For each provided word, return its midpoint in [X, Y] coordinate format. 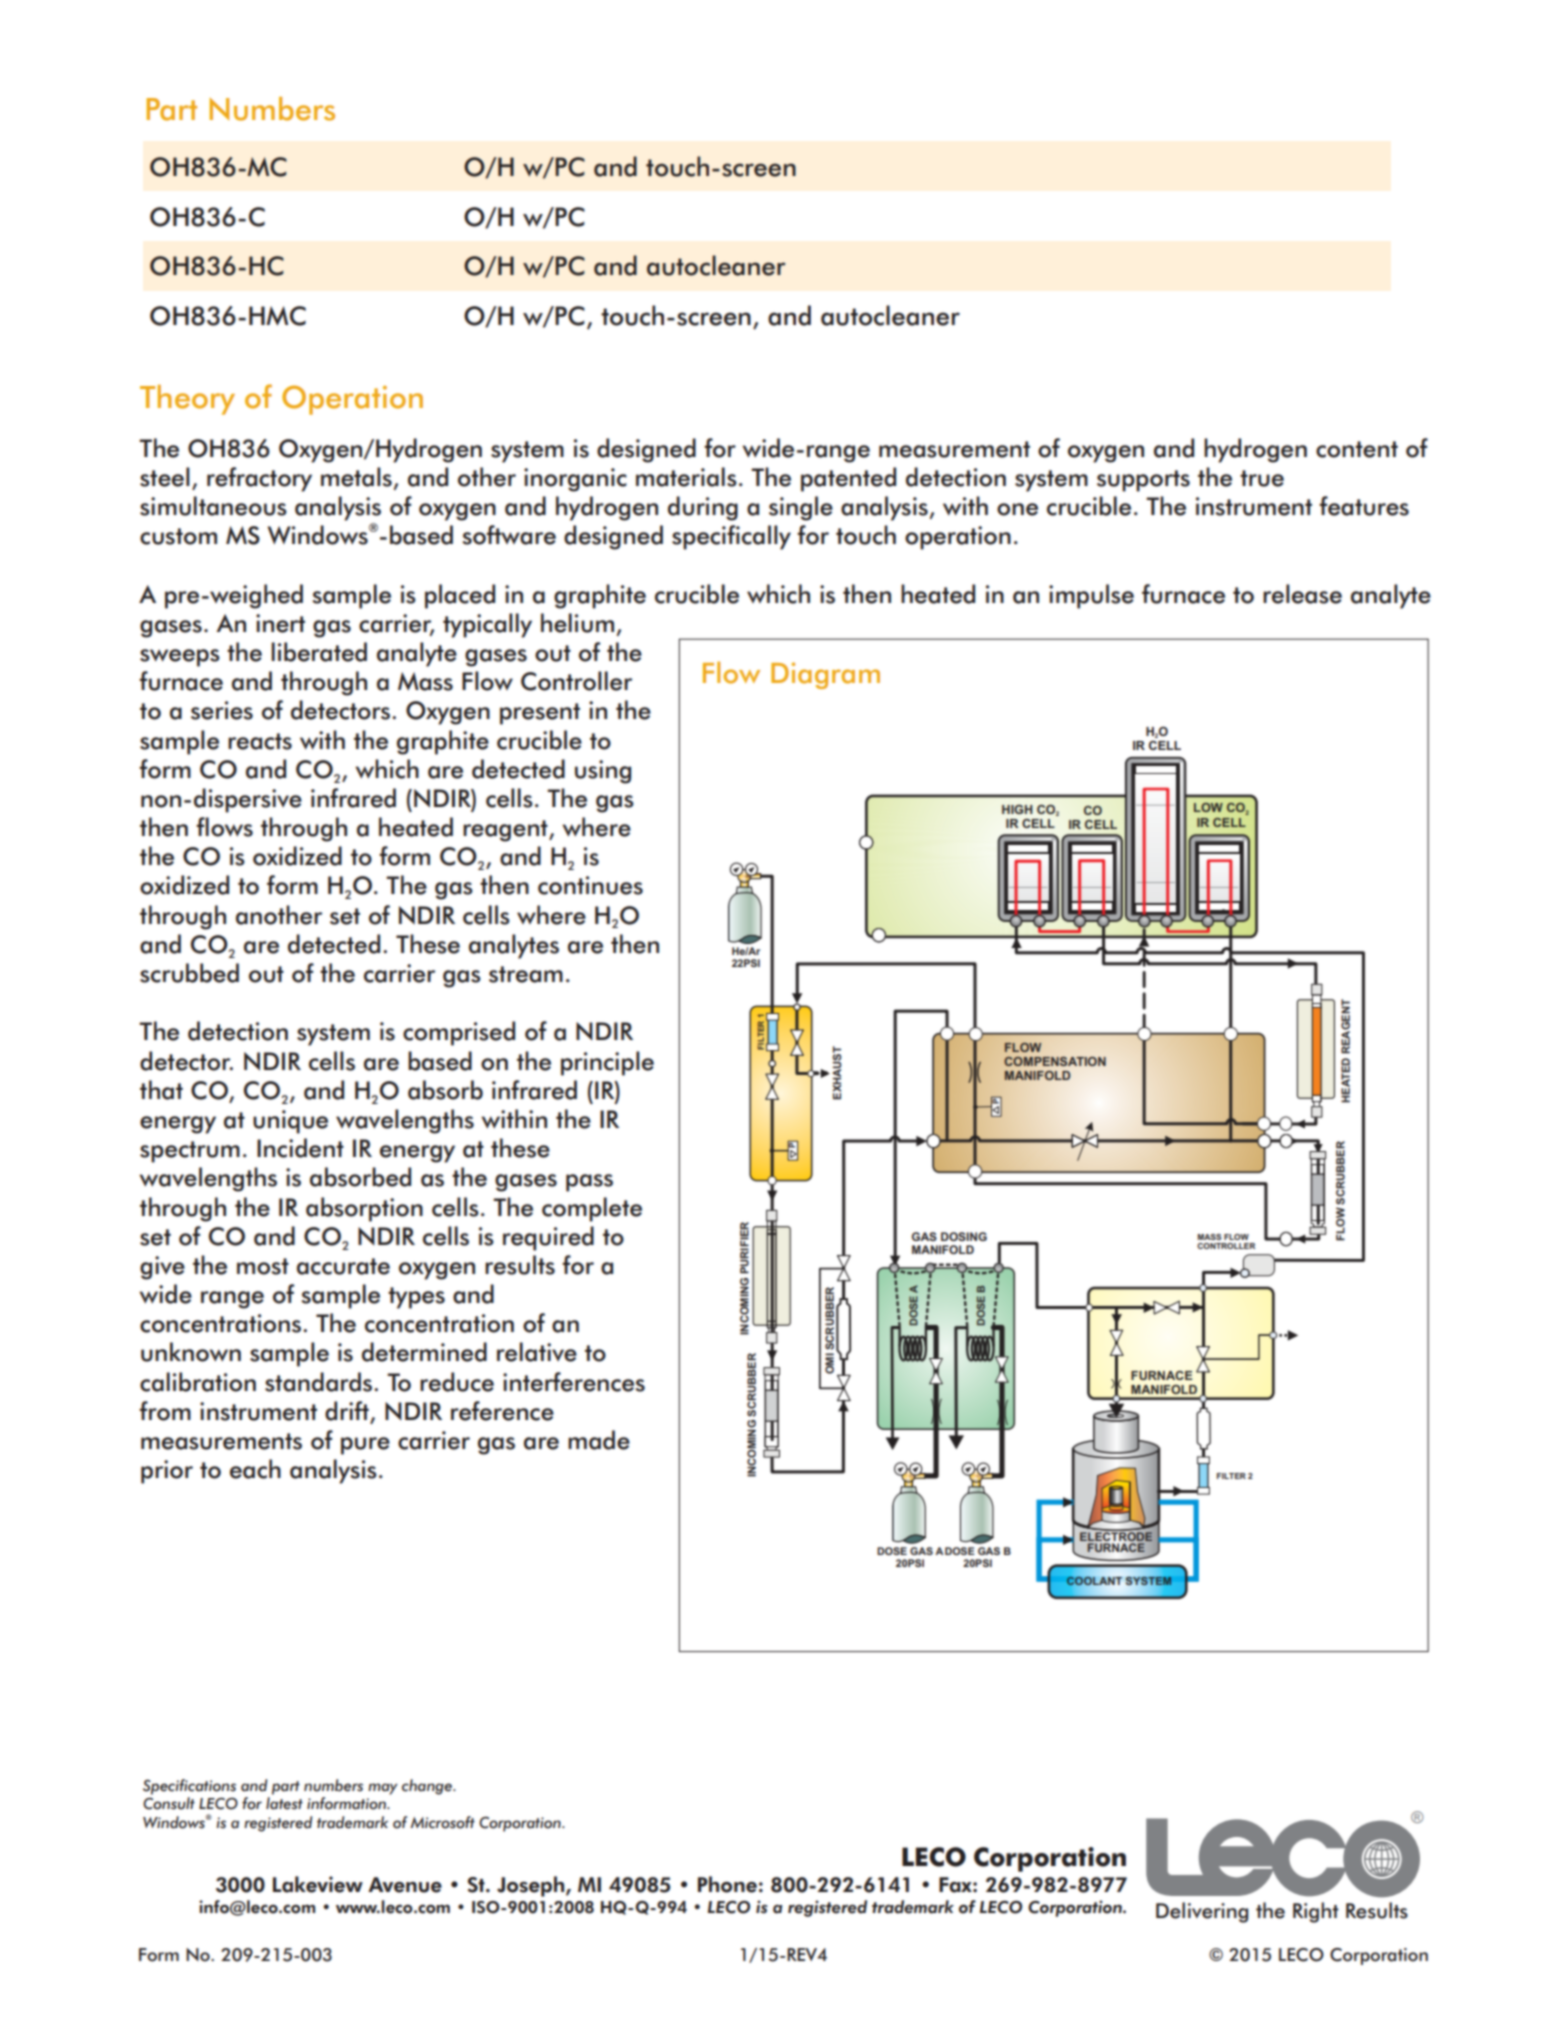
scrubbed [189, 973]
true [1262, 478]
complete [592, 1209]
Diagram [825, 675]
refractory [259, 479]
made [599, 1440]
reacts [260, 741]
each [255, 1469]
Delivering [1202, 1912]
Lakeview [318, 1884]
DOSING [964, 1236]
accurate [343, 1266]
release [1302, 594]
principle [607, 1063]
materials [686, 477]
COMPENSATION [1055, 1061]
